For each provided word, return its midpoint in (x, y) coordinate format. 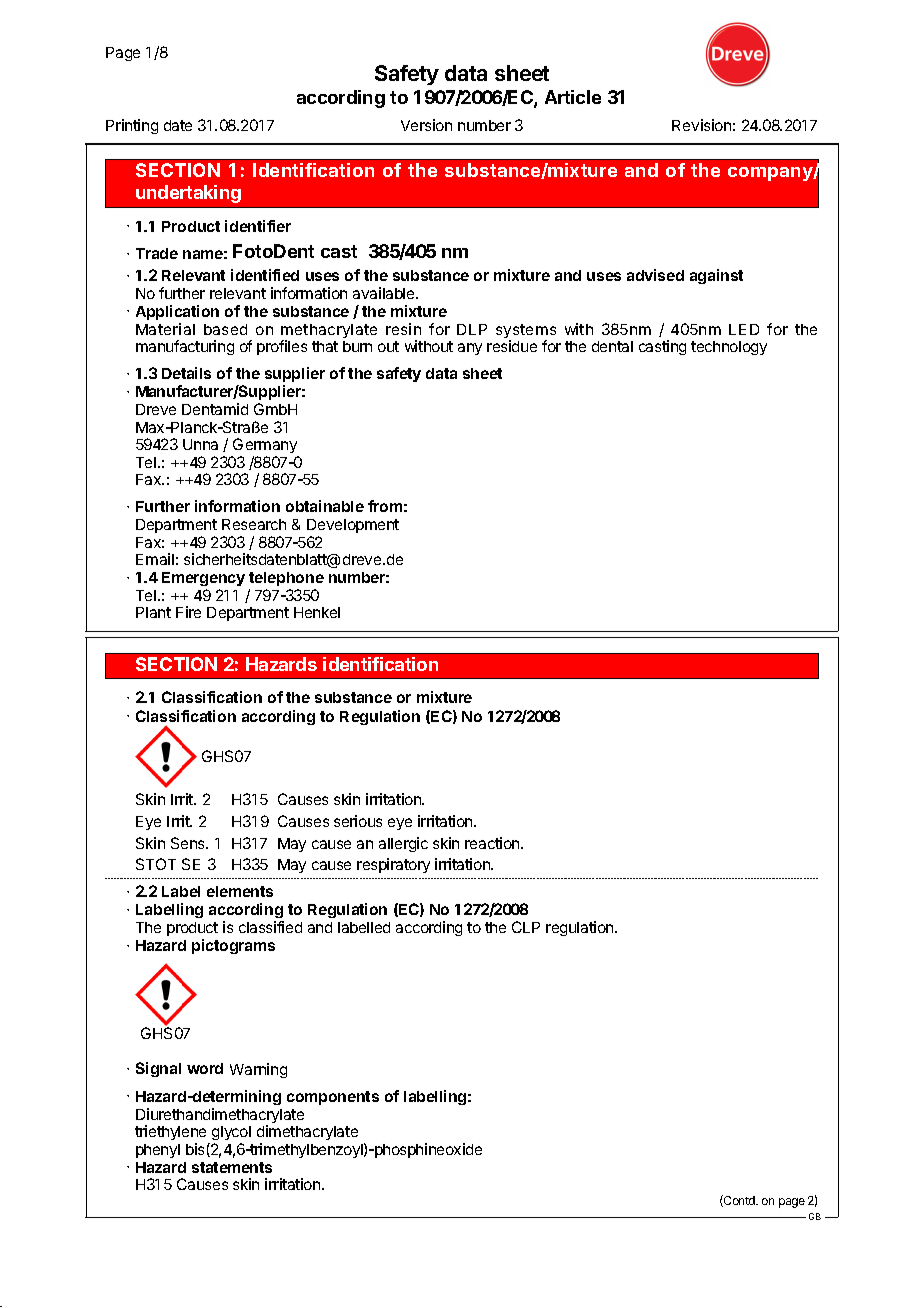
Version (426, 125)
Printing (132, 126)
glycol (231, 1133)
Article (573, 97)
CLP (526, 927)
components (333, 1098)
